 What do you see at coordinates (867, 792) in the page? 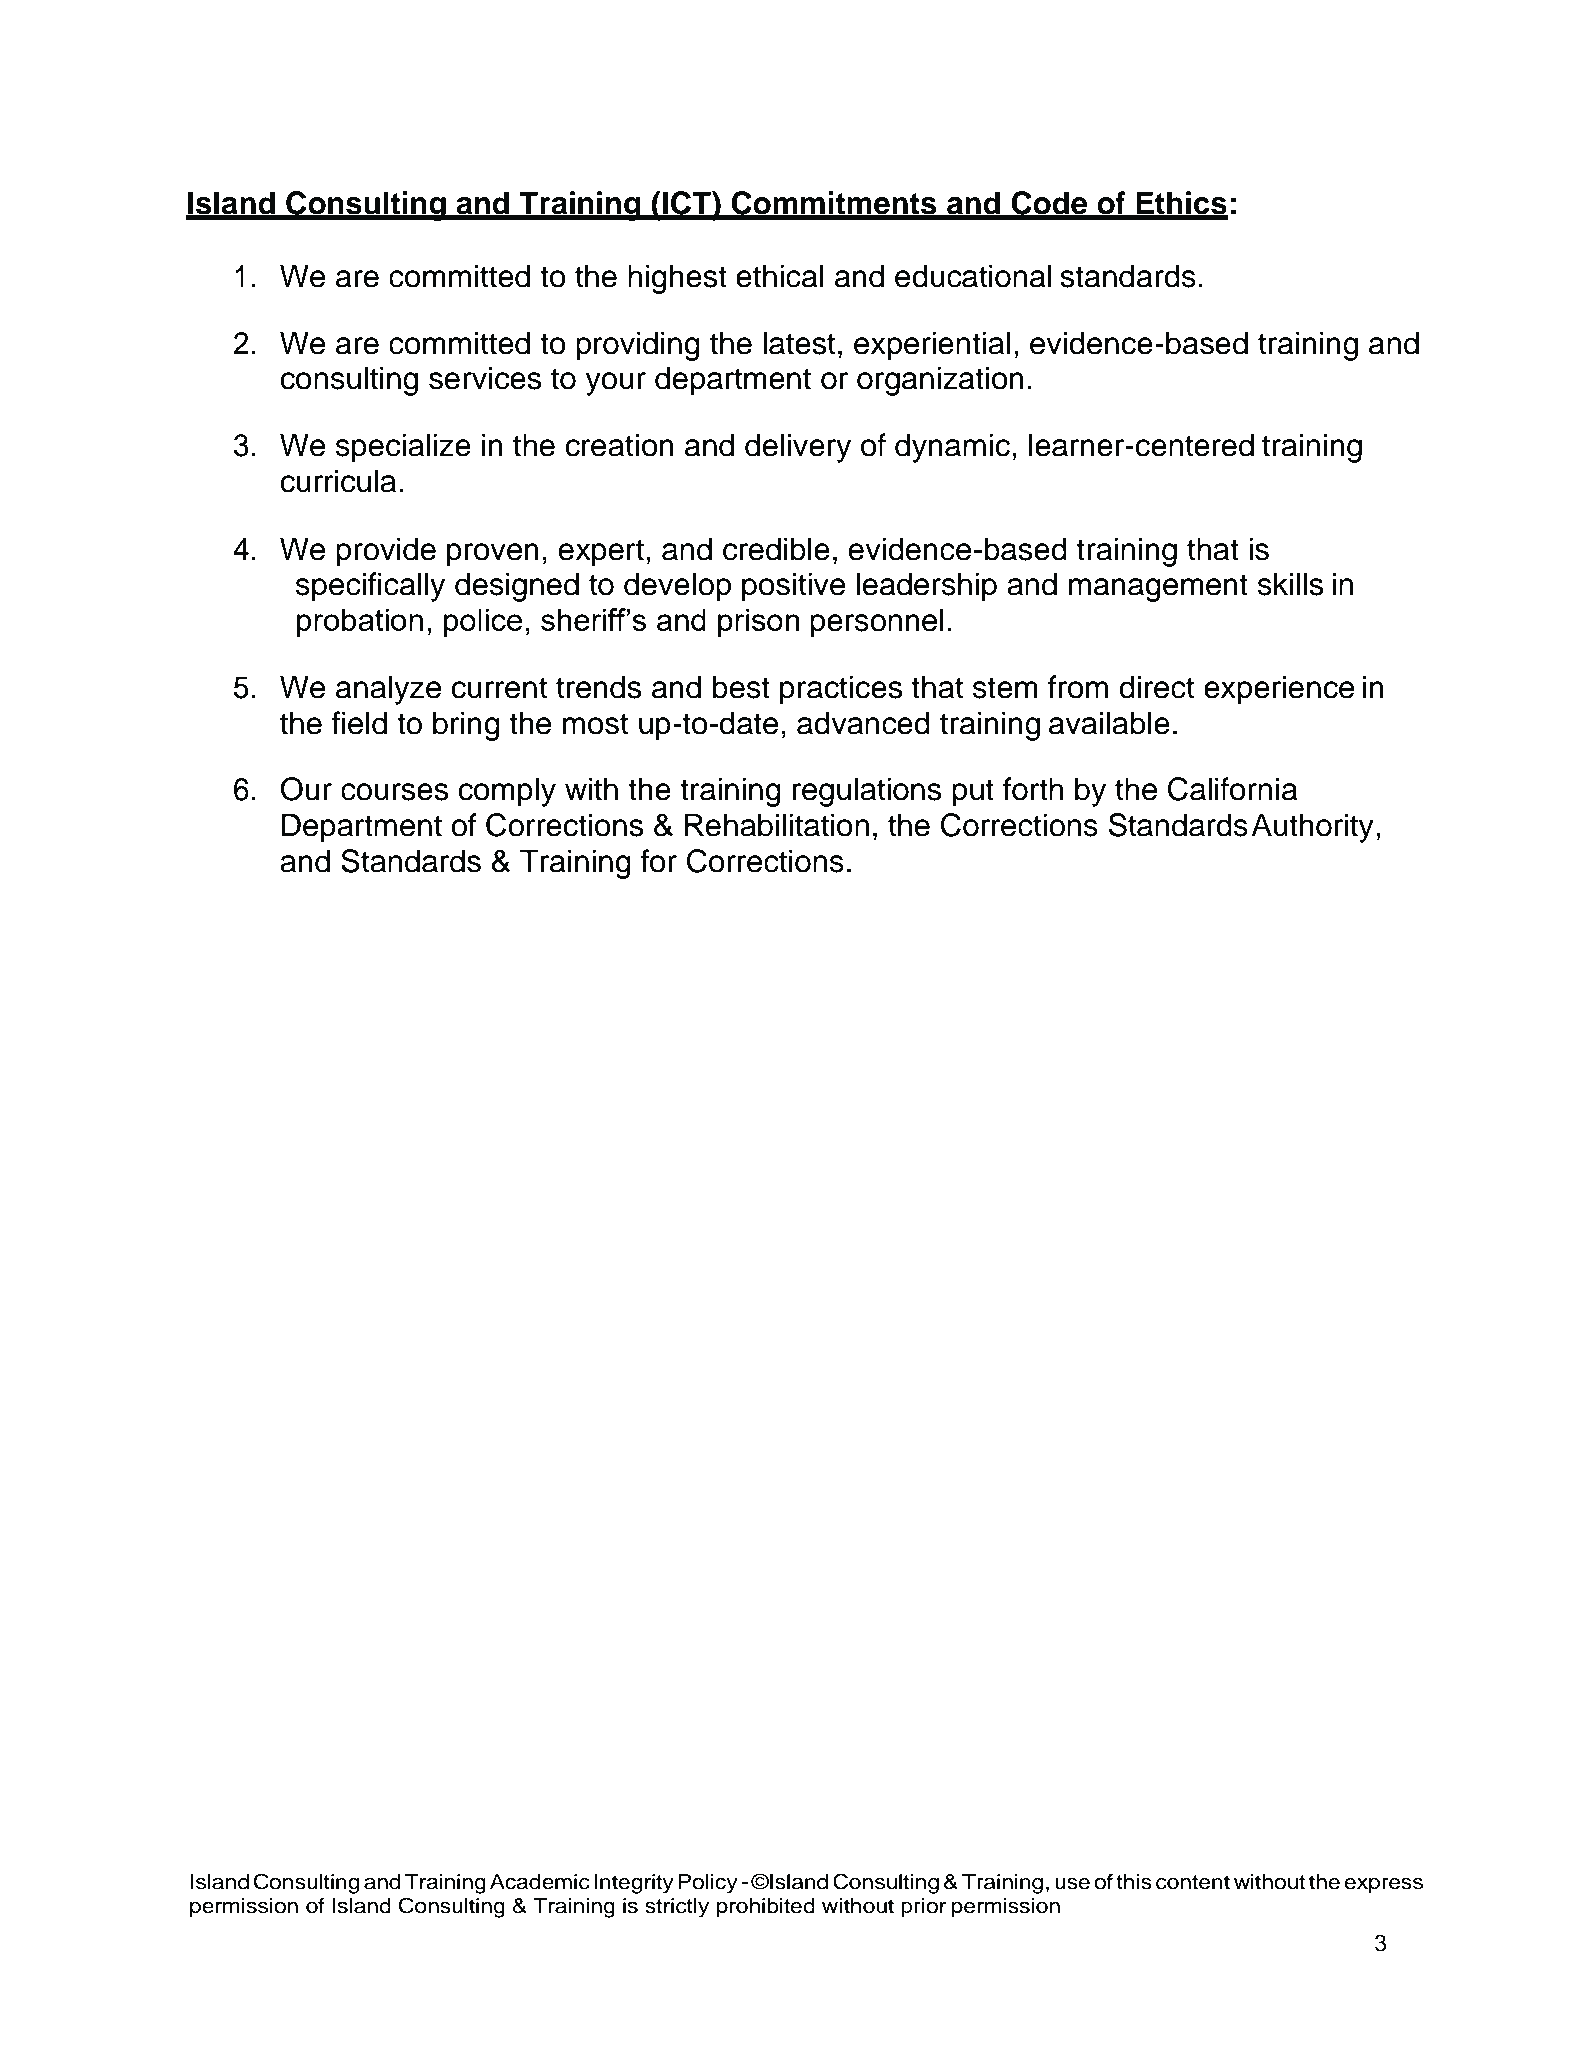
I see `regulations` at bounding box center [867, 792].
